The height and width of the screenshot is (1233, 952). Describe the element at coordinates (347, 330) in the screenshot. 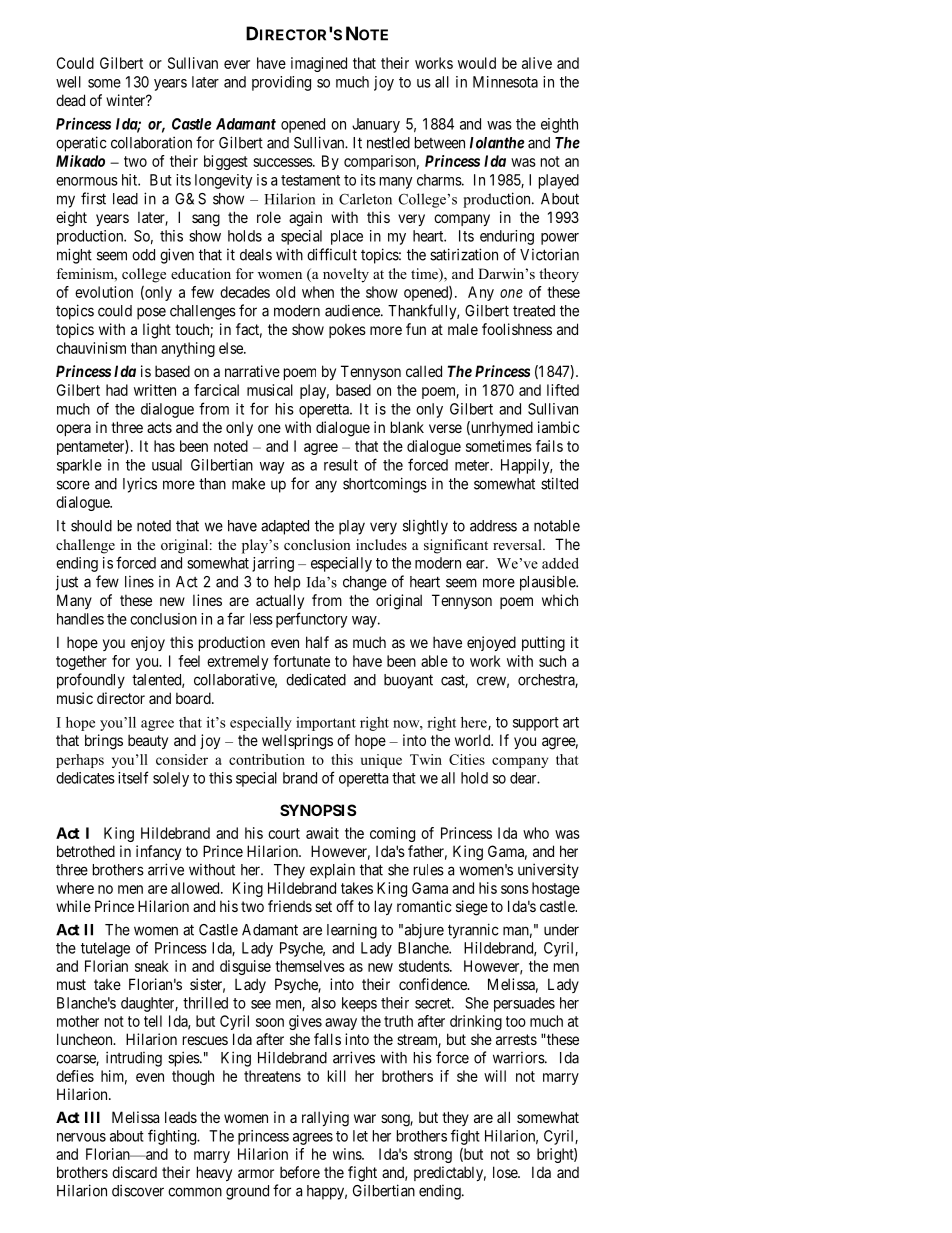

I see `pokes` at that location.
